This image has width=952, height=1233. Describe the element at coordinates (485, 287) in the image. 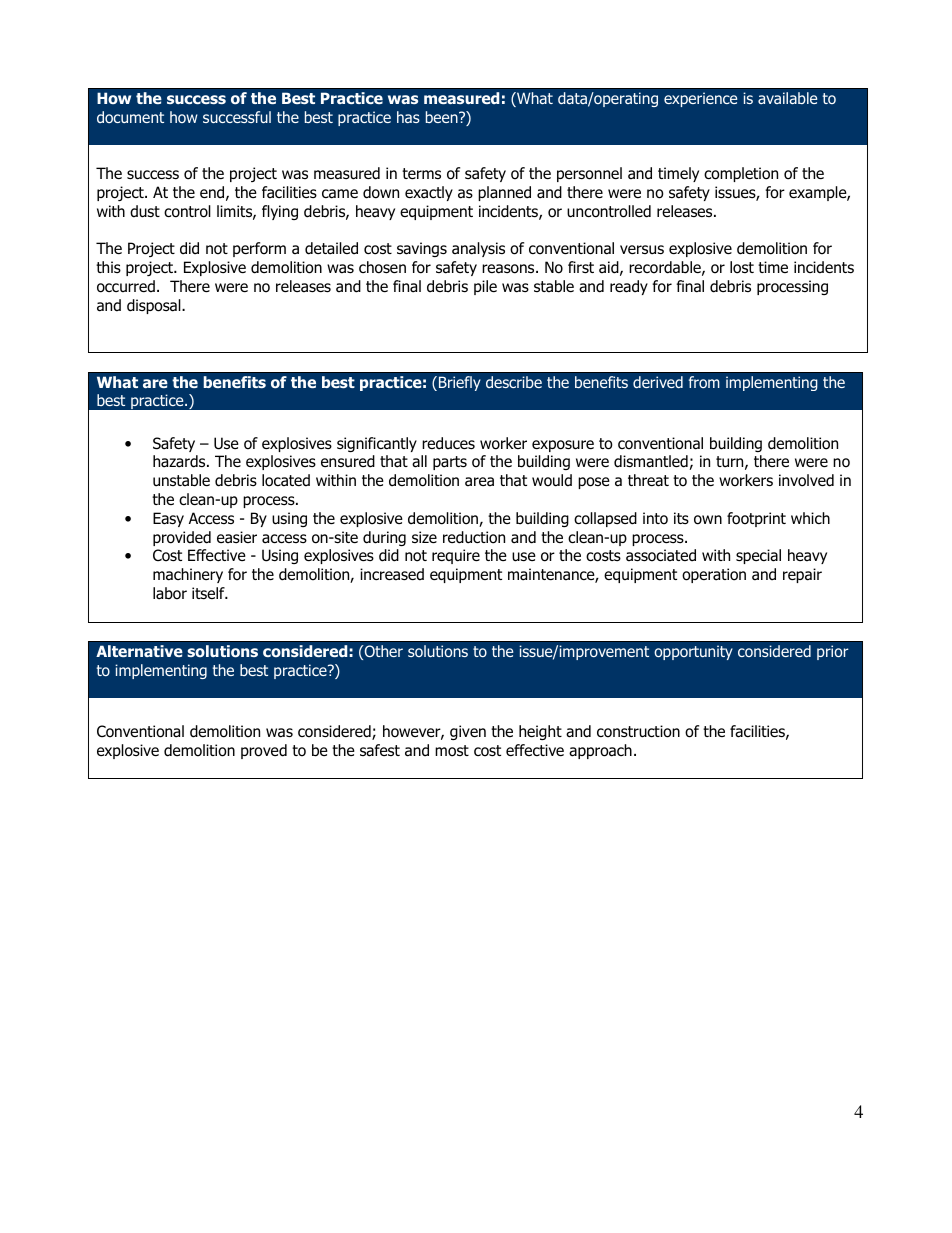

I see `pile` at that location.
